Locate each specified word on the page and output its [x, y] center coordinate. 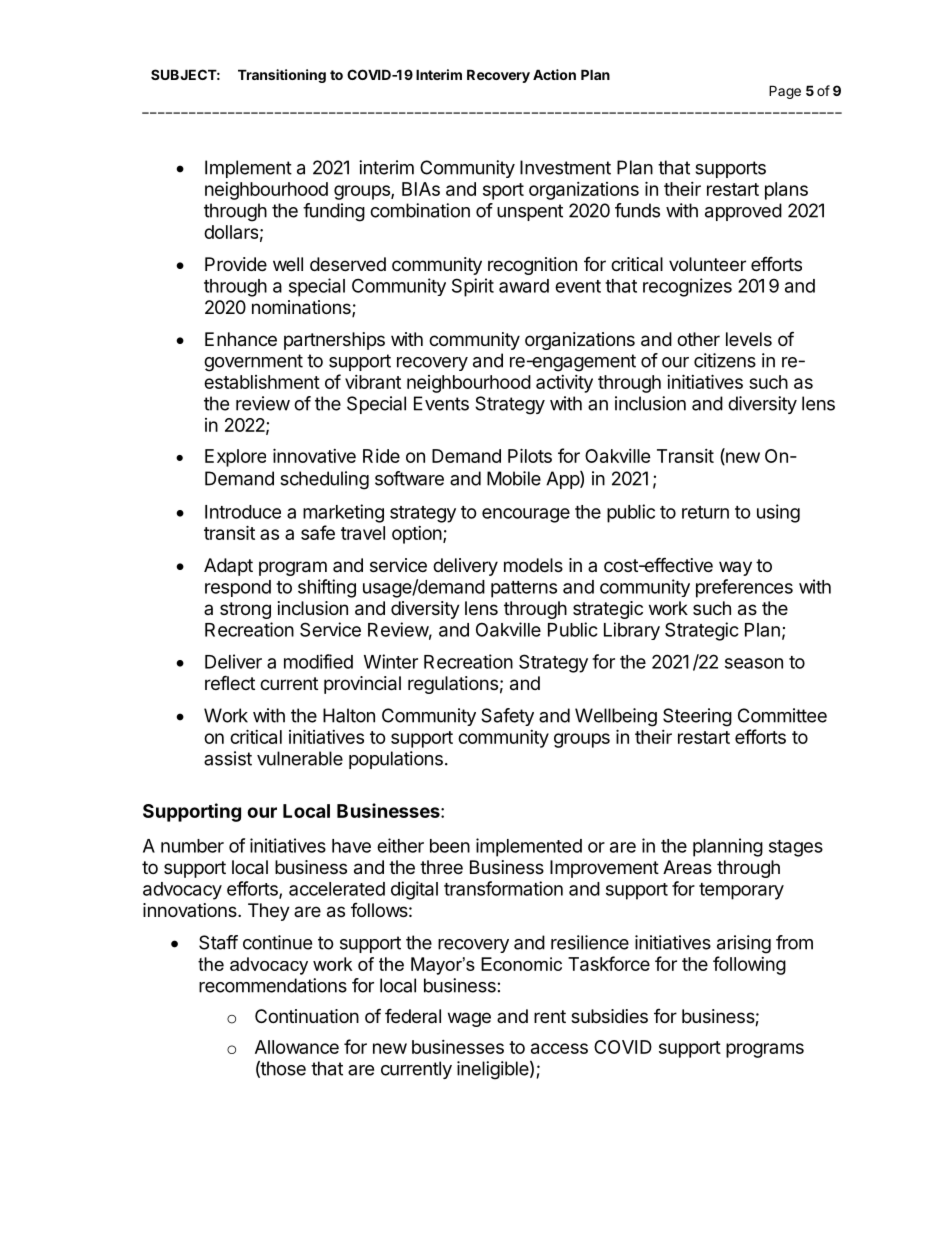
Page [785, 92]
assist [228, 758]
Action [554, 74]
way [735, 568]
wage [469, 1019]
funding [334, 212]
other [698, 339]
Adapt [228, 567]
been [450, 846]
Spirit [473, 287]
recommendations [273, 985]
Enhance [241, 339]
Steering [697, 717]
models [533, 565]
